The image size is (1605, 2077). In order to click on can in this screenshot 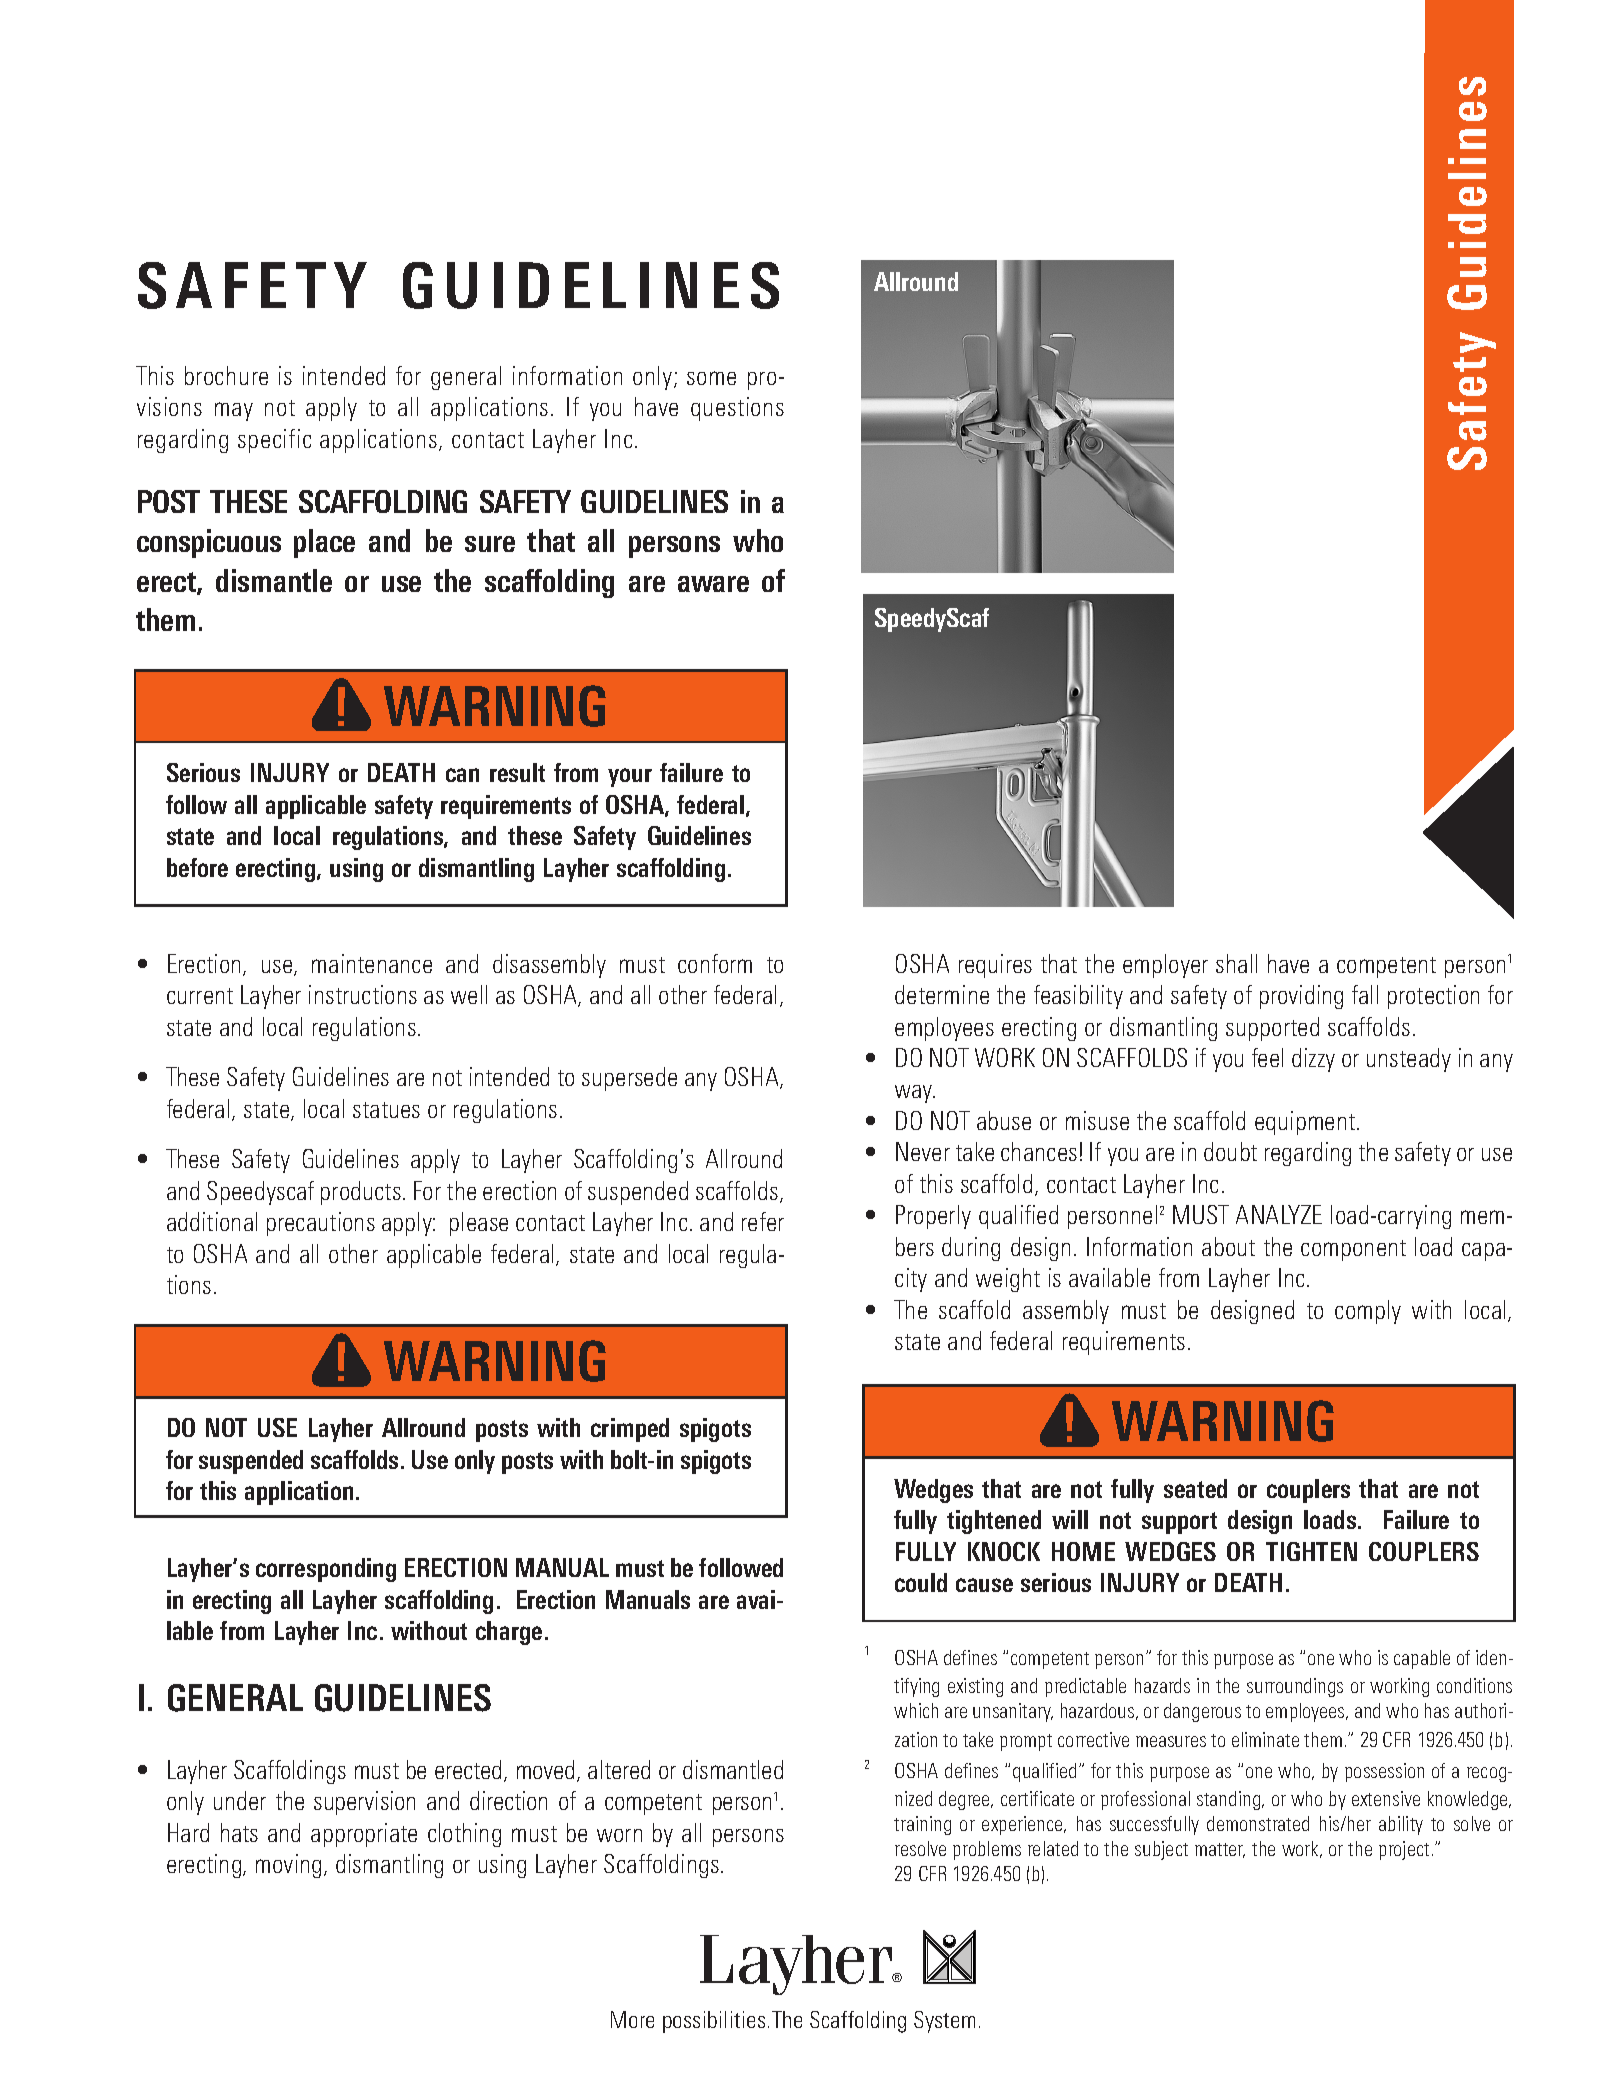, I will do `click(462, 775)`.
